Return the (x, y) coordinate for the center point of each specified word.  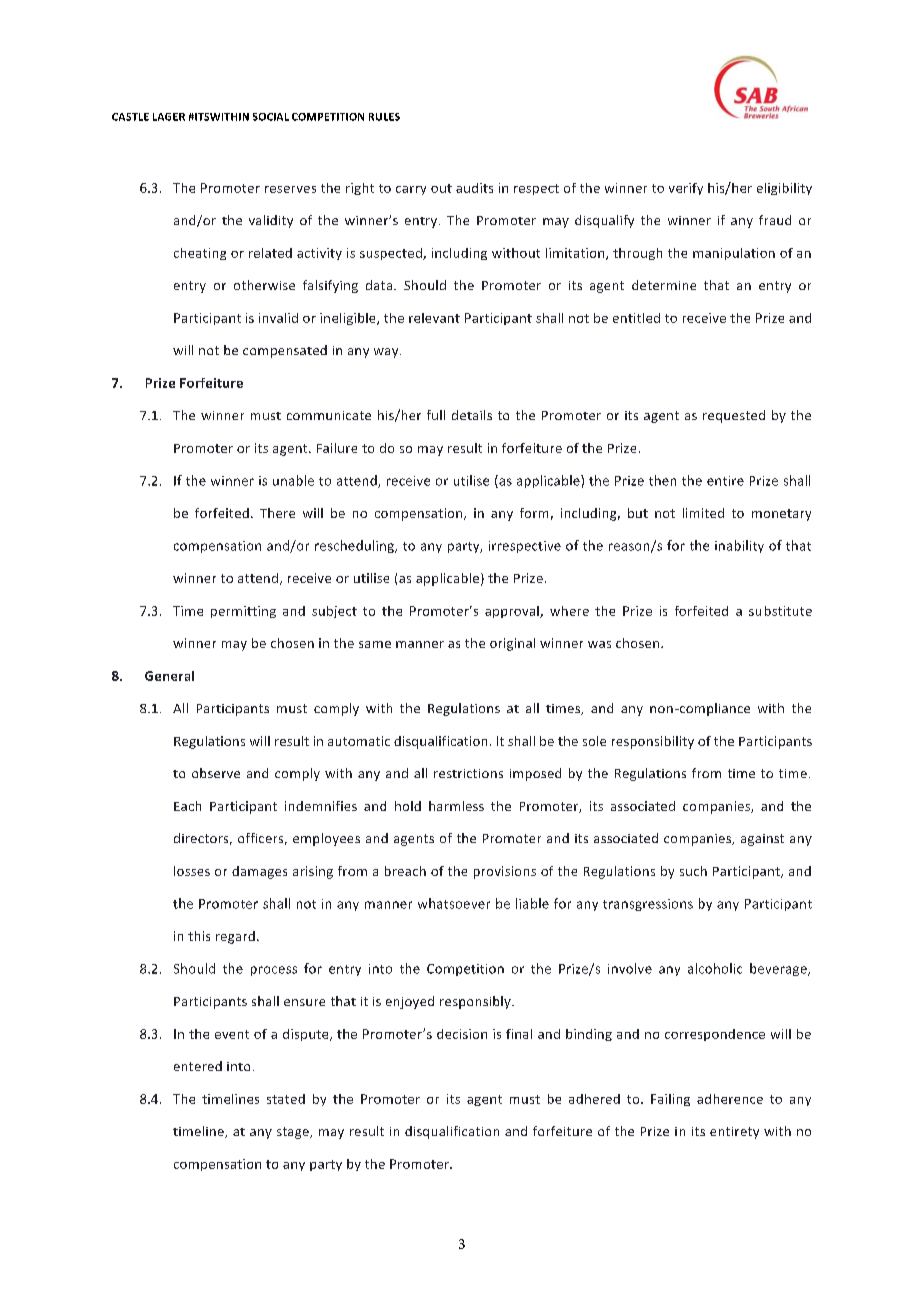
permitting (243, 612)
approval (513, 612)
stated (286, 1099)
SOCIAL (271, 117)
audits (474, 188)
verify (686, 189)
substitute (780, 611)
